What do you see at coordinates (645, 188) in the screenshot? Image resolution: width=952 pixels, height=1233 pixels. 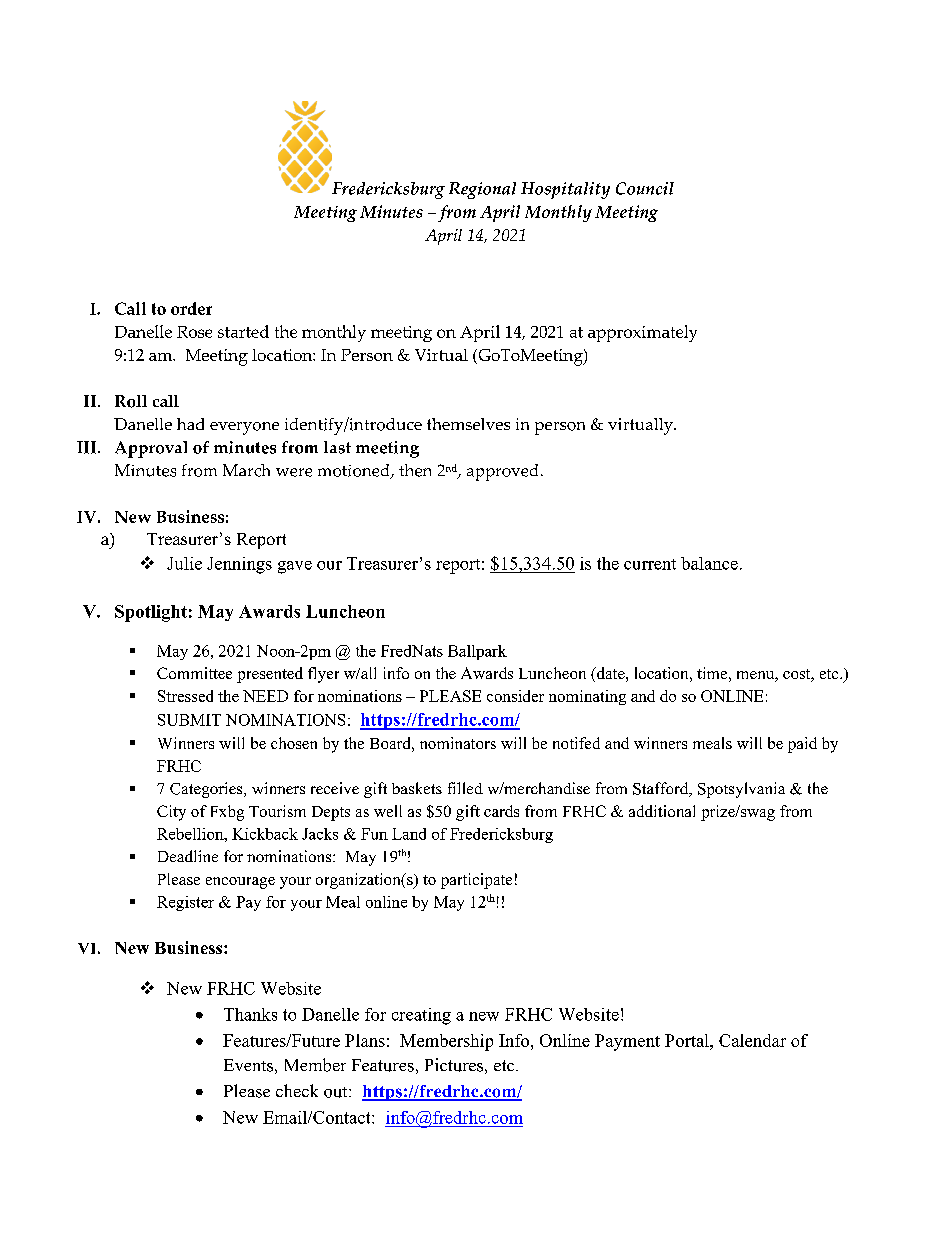 I see `Council` at bounding box center [645, 188].
